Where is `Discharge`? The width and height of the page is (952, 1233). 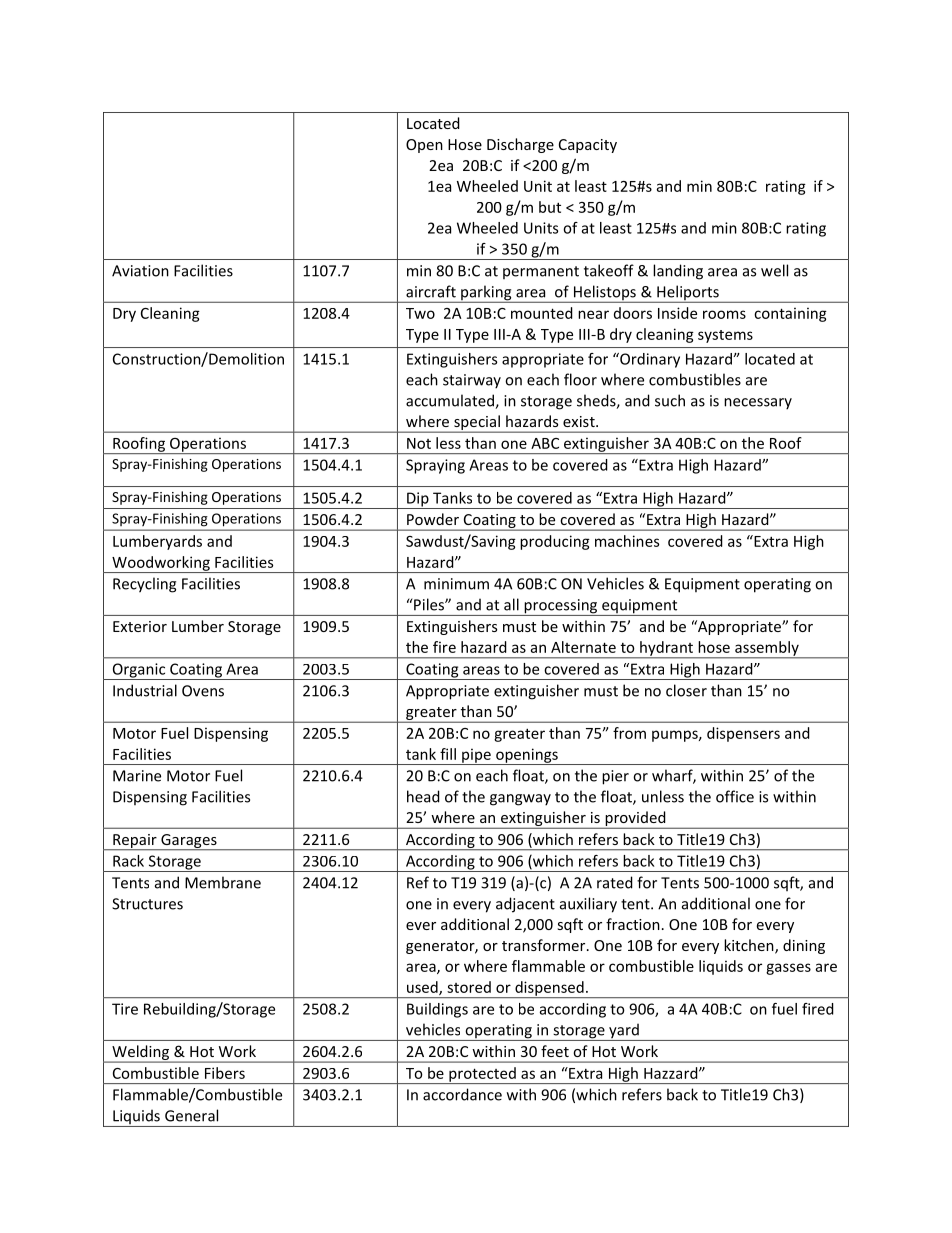
Discharge is located at coordinates (520, 145).
